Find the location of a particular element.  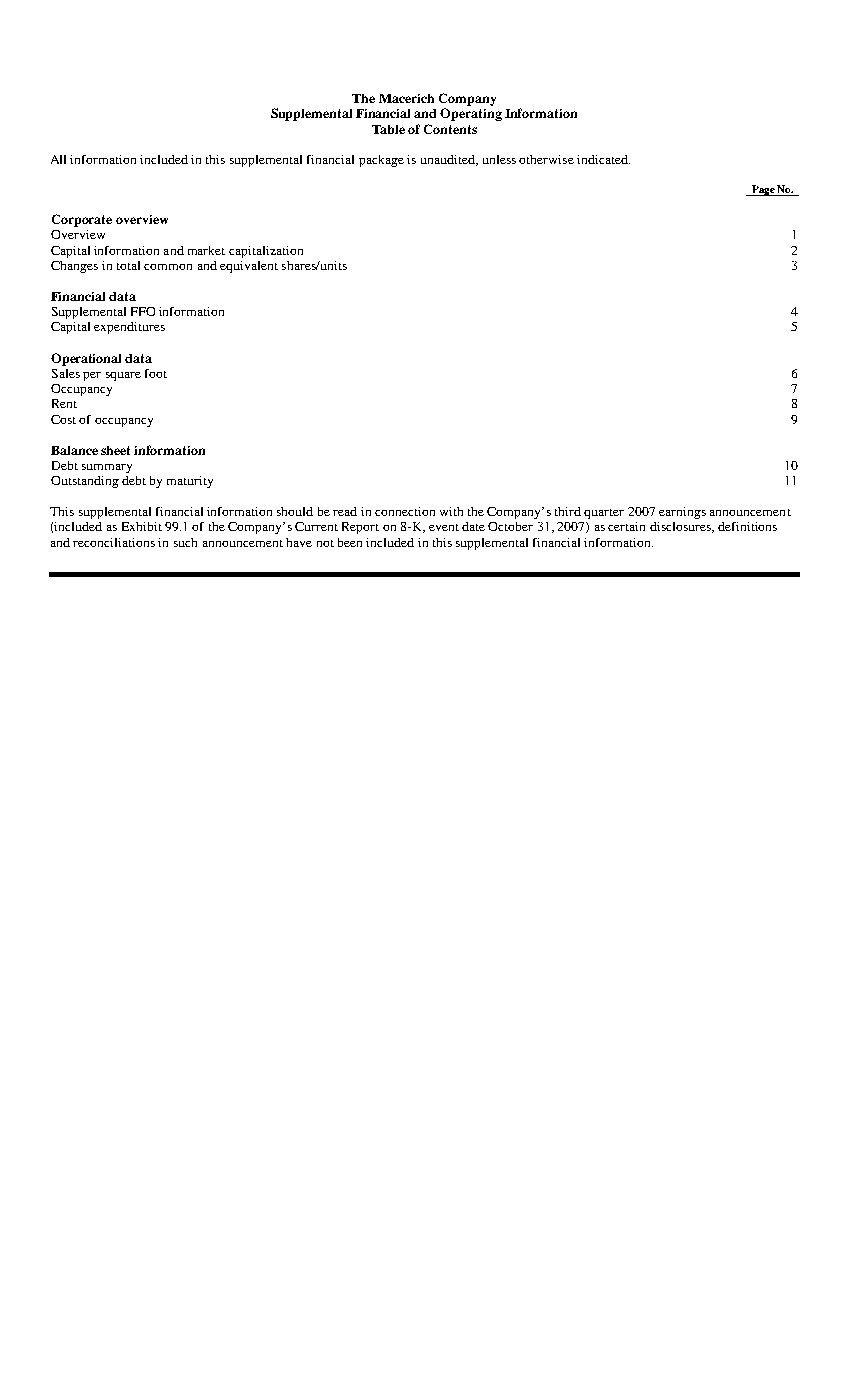

Table is located at coordinates (388, 129).
